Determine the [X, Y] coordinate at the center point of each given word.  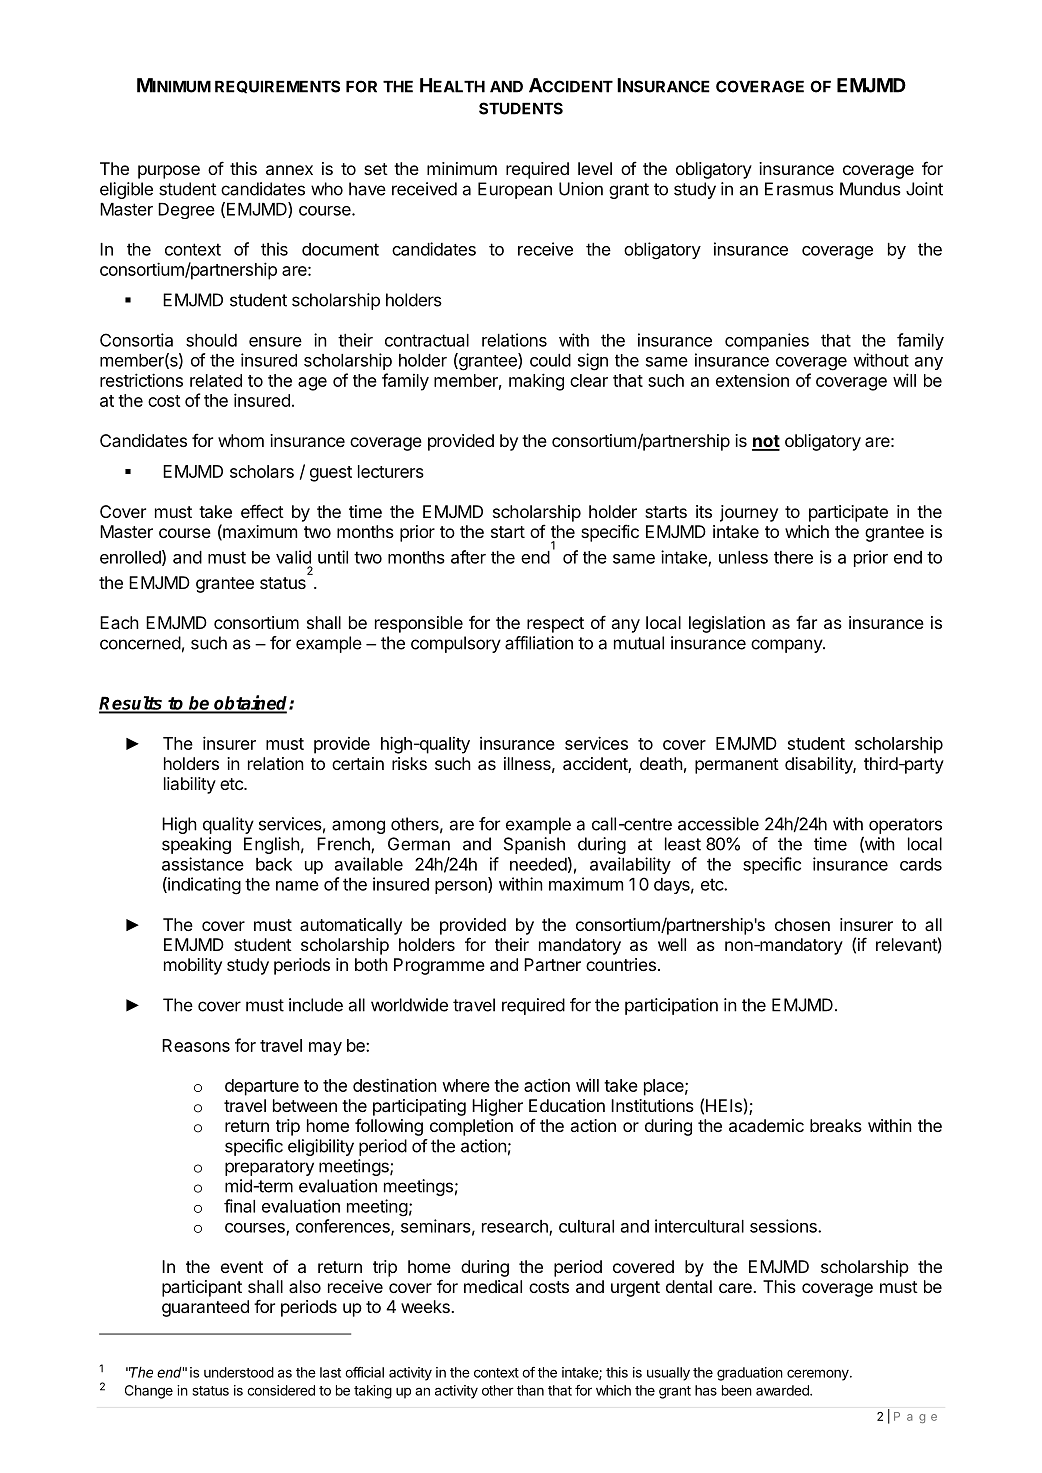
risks [409, 763]
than [530, 1390]
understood [239, 1372]
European [515, 190]
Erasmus [799, 189]
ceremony [819, 1375]
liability [190, 785]
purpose [169, 172]
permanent [737, 766]
